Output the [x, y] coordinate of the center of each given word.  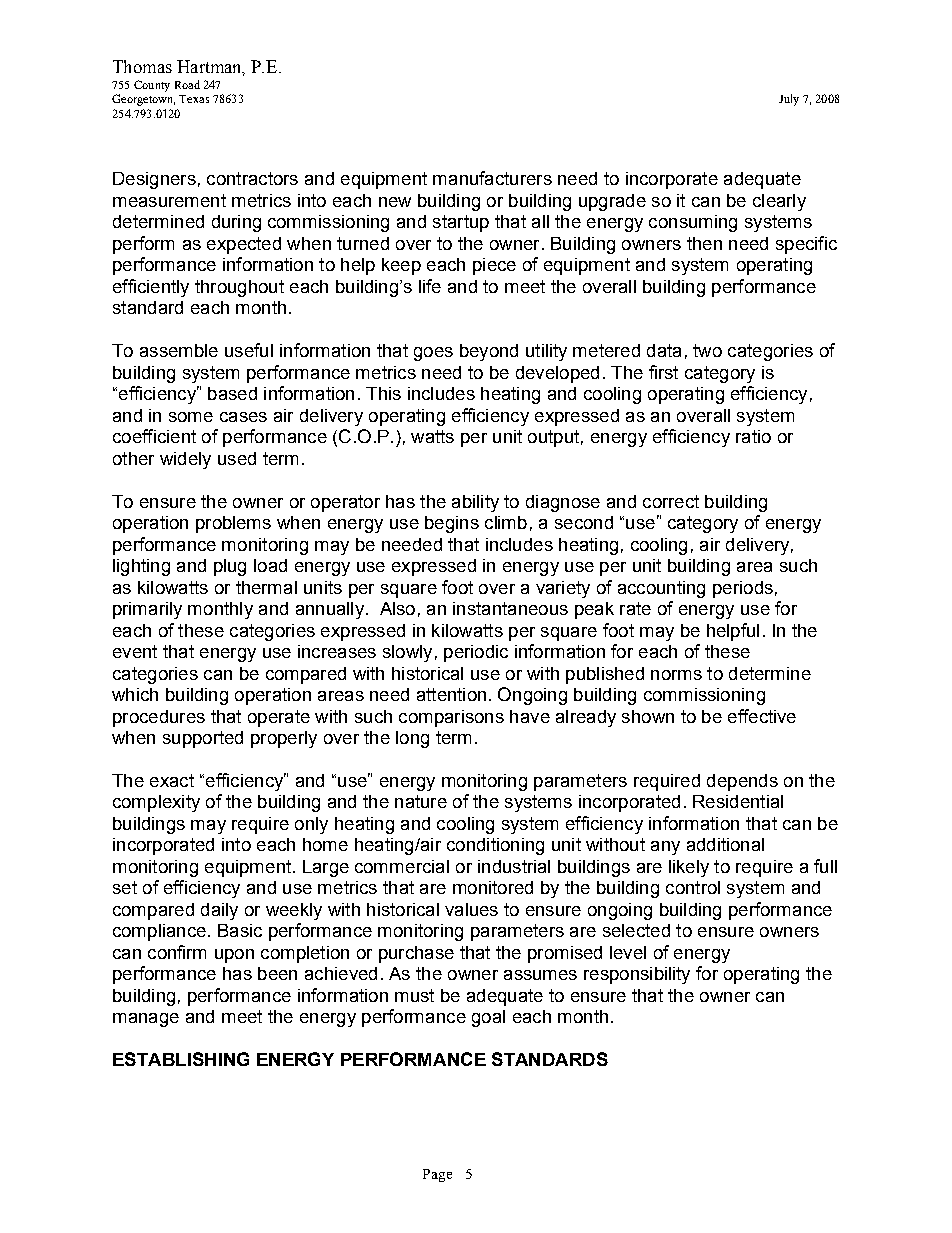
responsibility [637, 975]
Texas [194, 99]
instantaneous [510, 608]
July [789, 100]
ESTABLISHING [181, 1059]
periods [743, 589]
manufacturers [492, 178]
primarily [147, 610]
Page [437, 1175]
